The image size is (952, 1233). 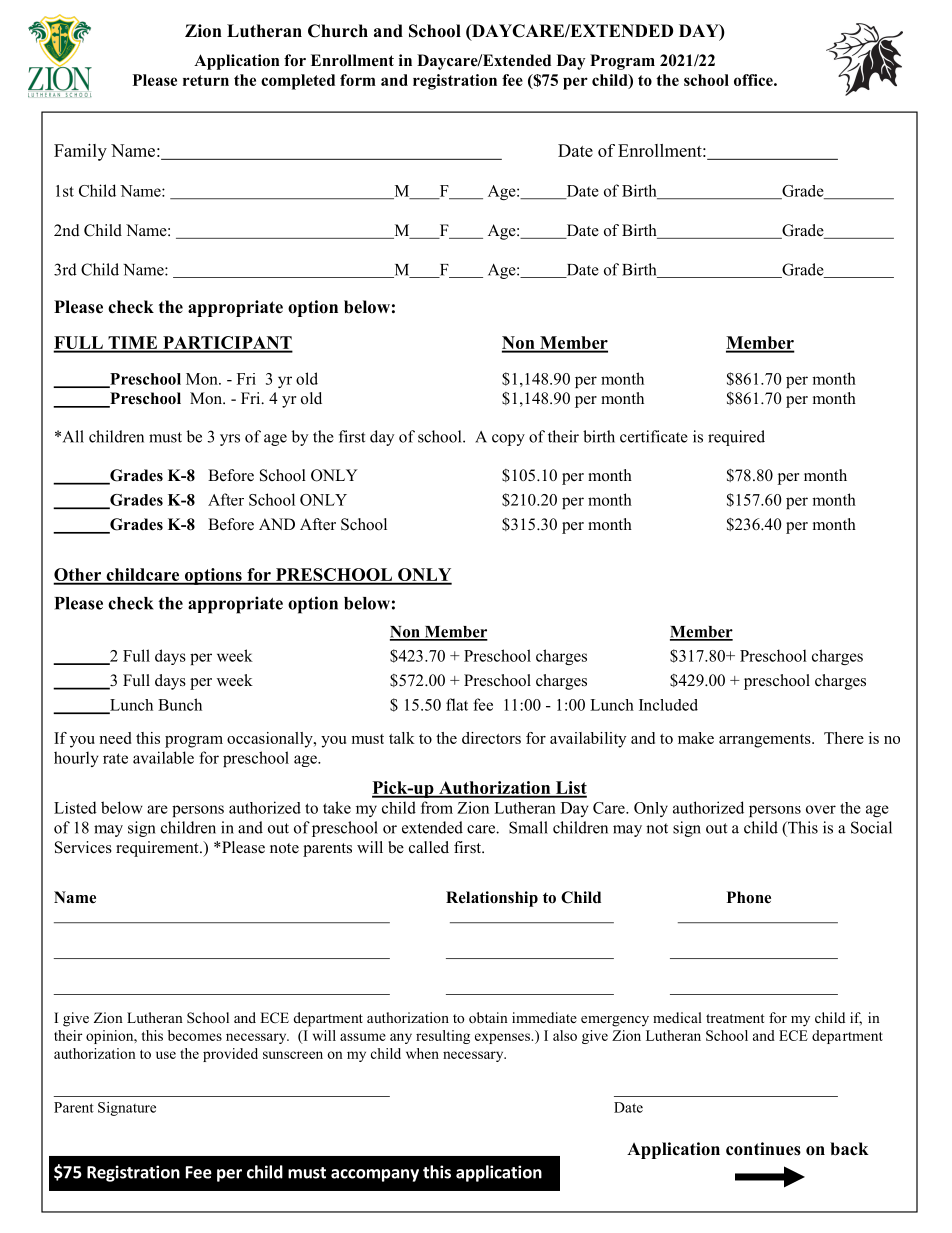 What do you see at coordinates (206, 80) in the screenshot?
I see `return` at bounding box center [206, 80].
